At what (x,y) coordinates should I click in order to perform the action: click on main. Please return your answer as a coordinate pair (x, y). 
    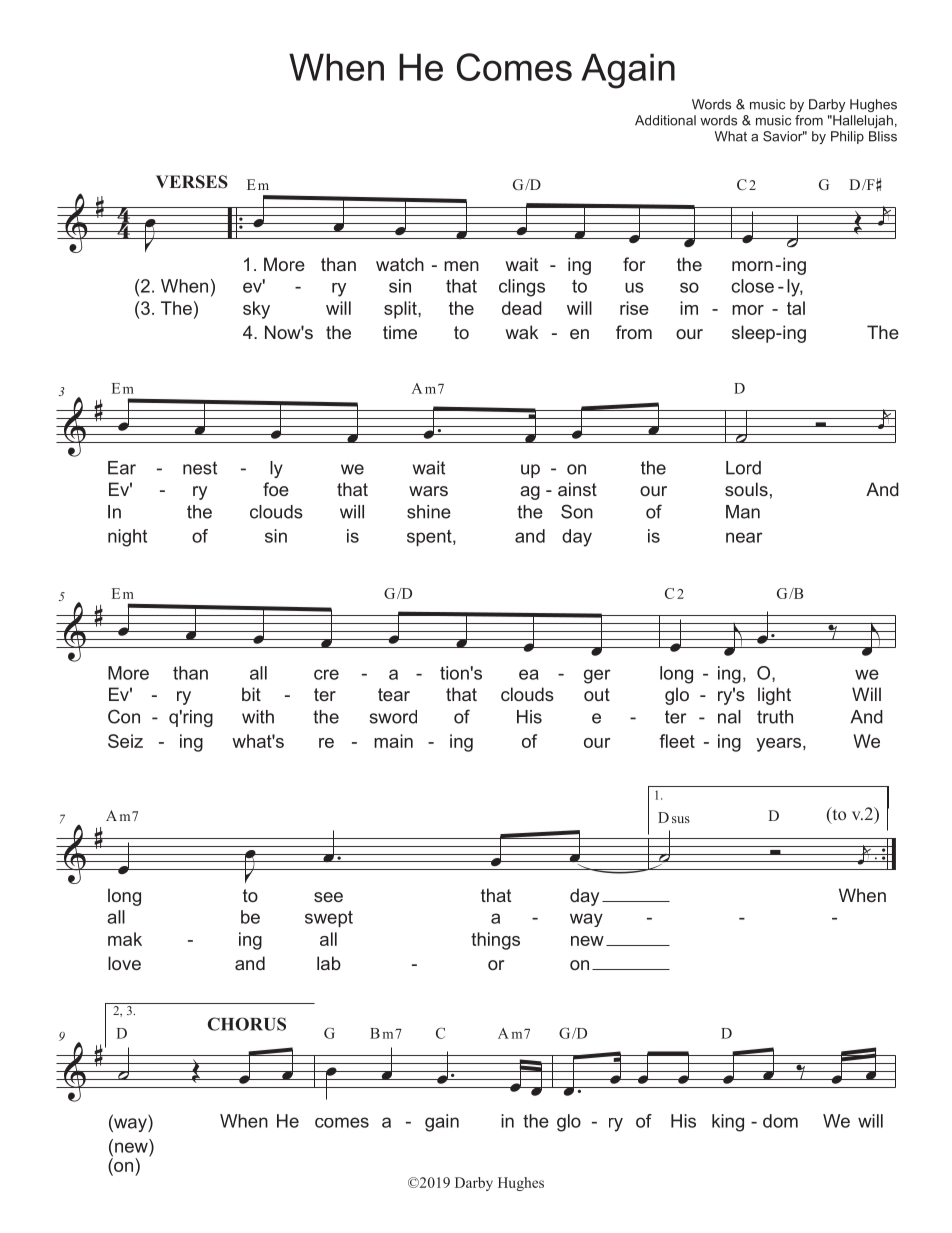
    Looking at the image, I should click on (393, 741).
